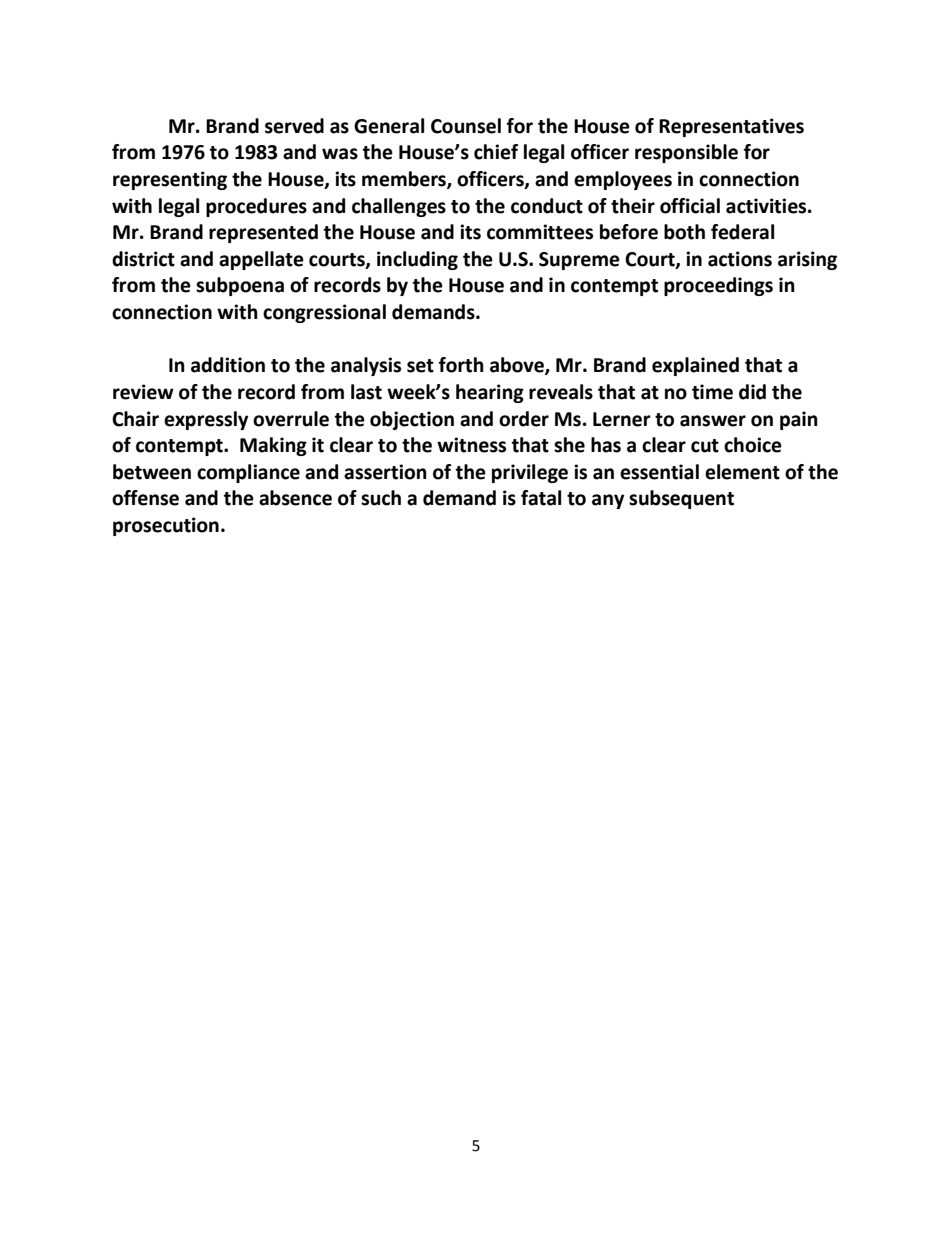 The height and width of the image is (1233, 952). Describe the element at coordinates (753, 445) in the image. I see `choice` at that location.
